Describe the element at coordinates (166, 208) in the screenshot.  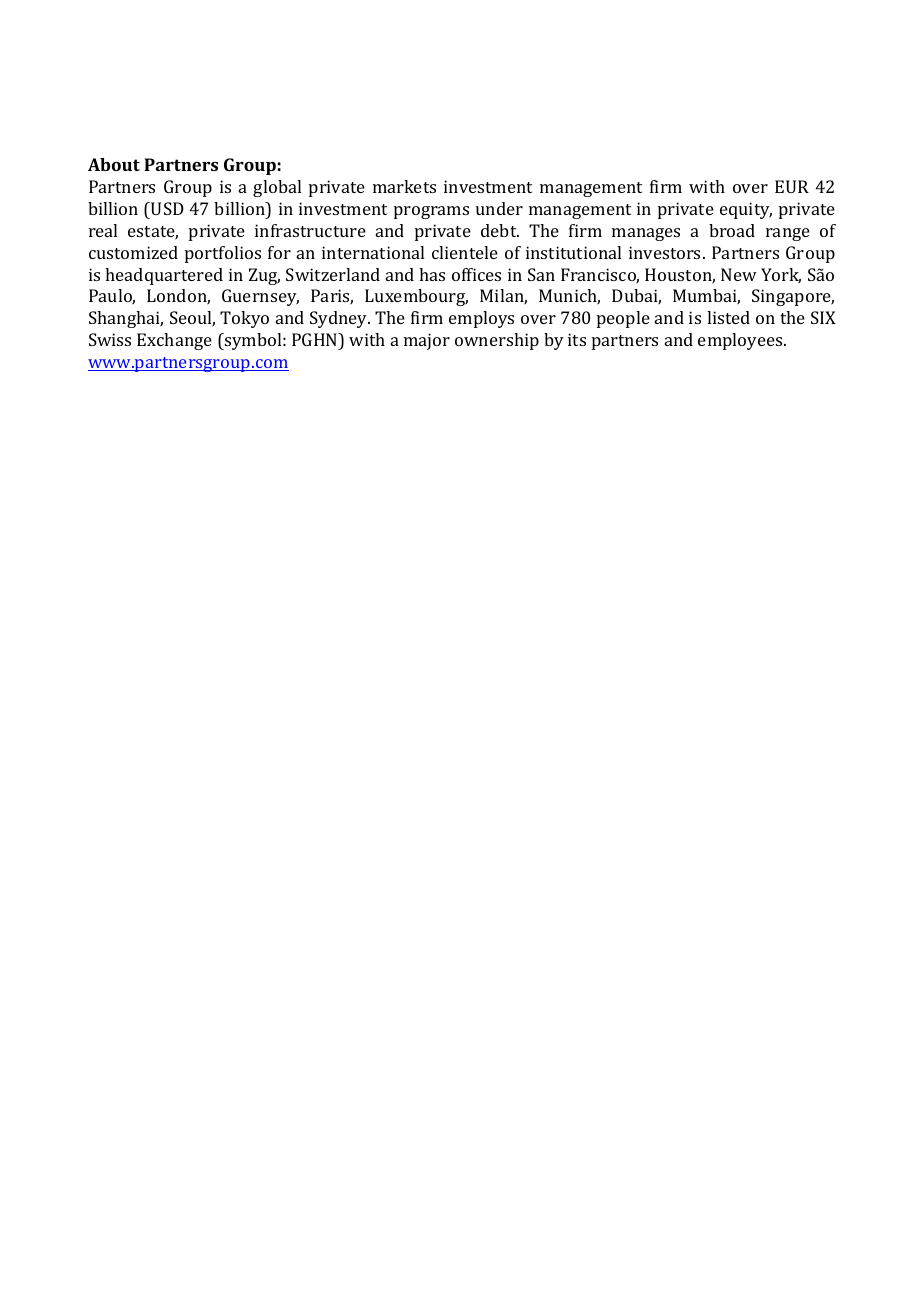
I see `USD` at that location.
